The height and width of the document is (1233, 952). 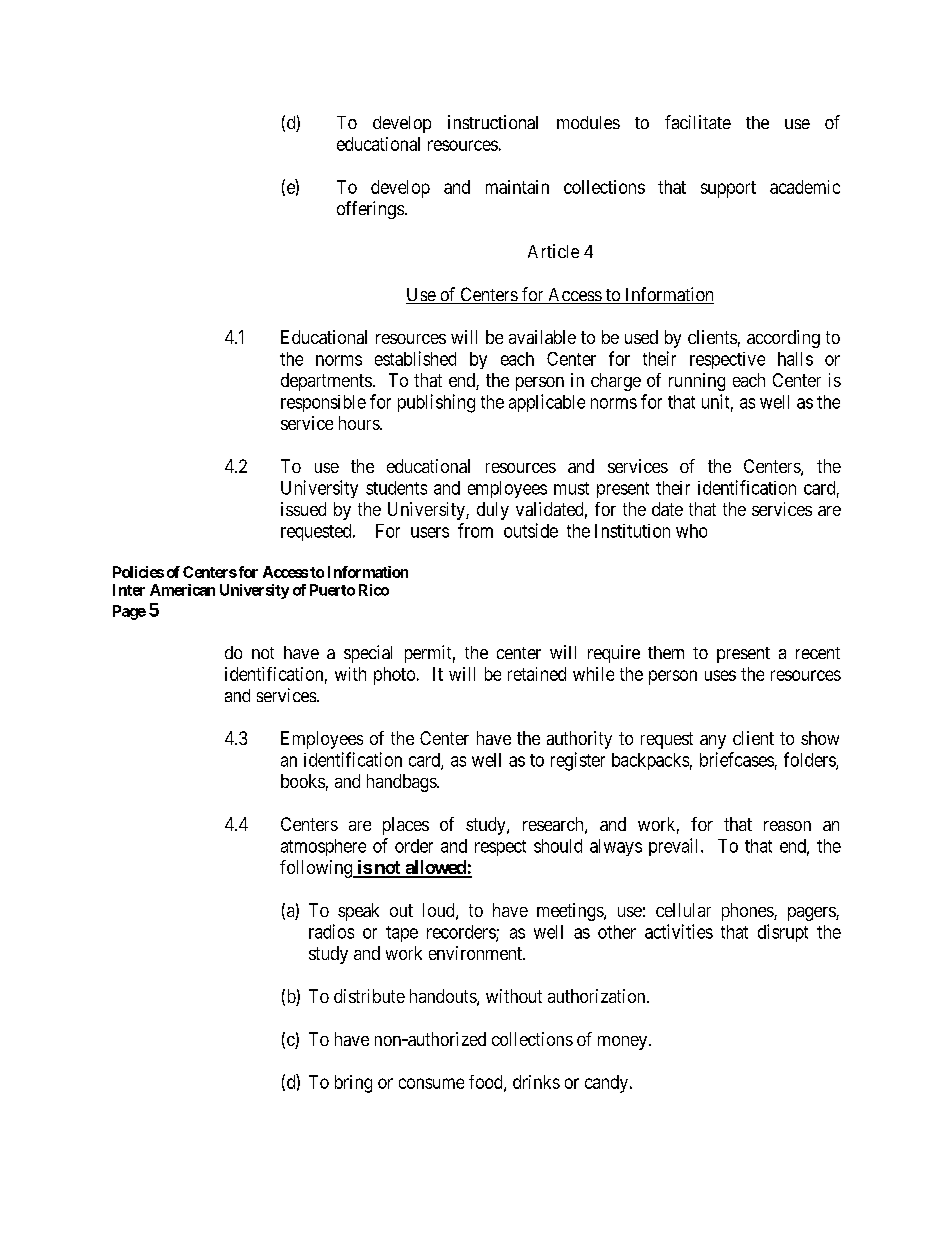 I want to click on reason, so click(x=787, y=826).
